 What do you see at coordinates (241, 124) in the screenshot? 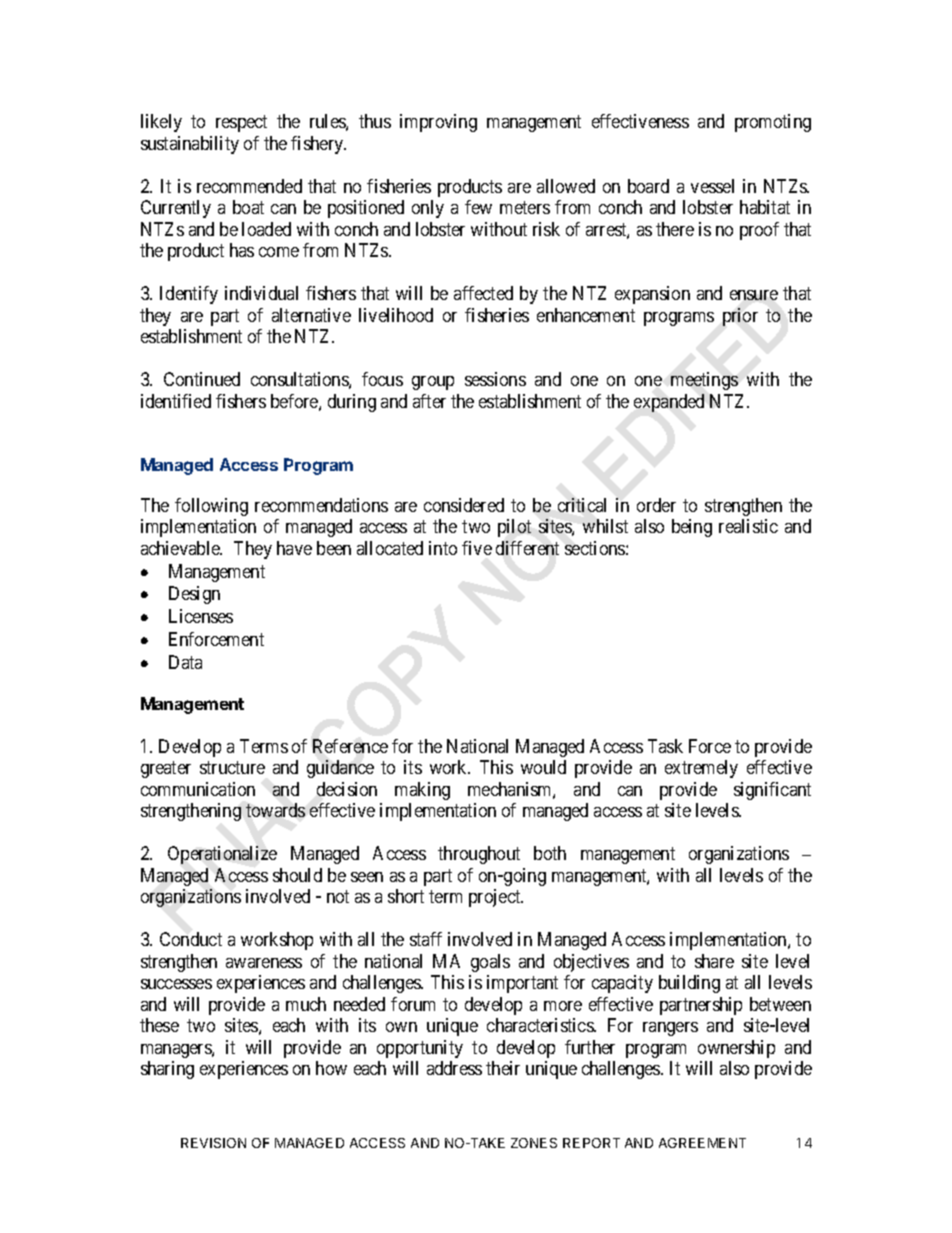
I see `respect` at bounding box center [241, 124].
